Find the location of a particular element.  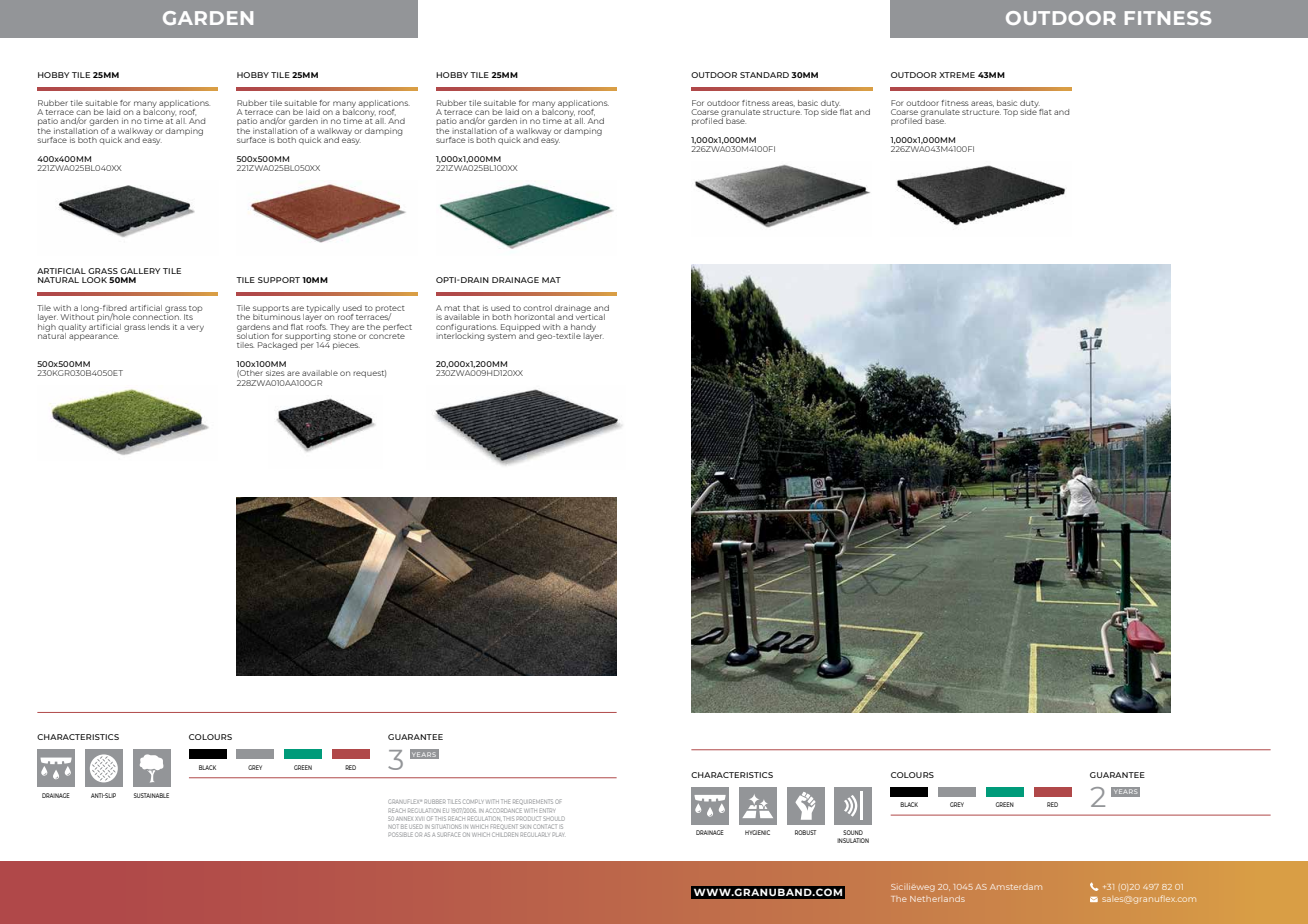

sizes is located at coordinates (275, 373).
